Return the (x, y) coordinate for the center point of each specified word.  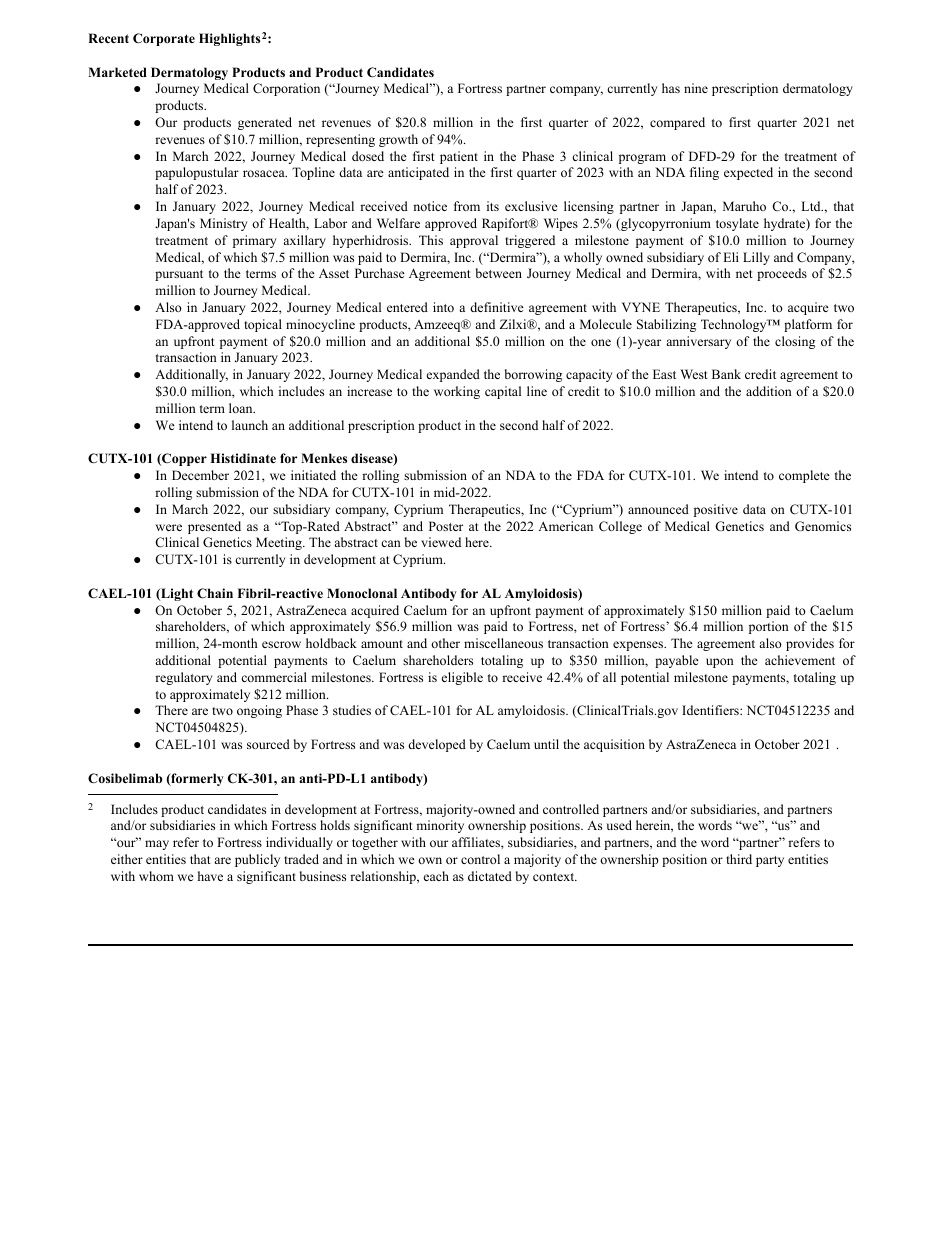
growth (398, 140)
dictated (490, 876)
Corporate (164, 39)
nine (696, 88)
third (739, 859)
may (157, 845)
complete (804, 476)
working (457, 392)
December (200, 475)
